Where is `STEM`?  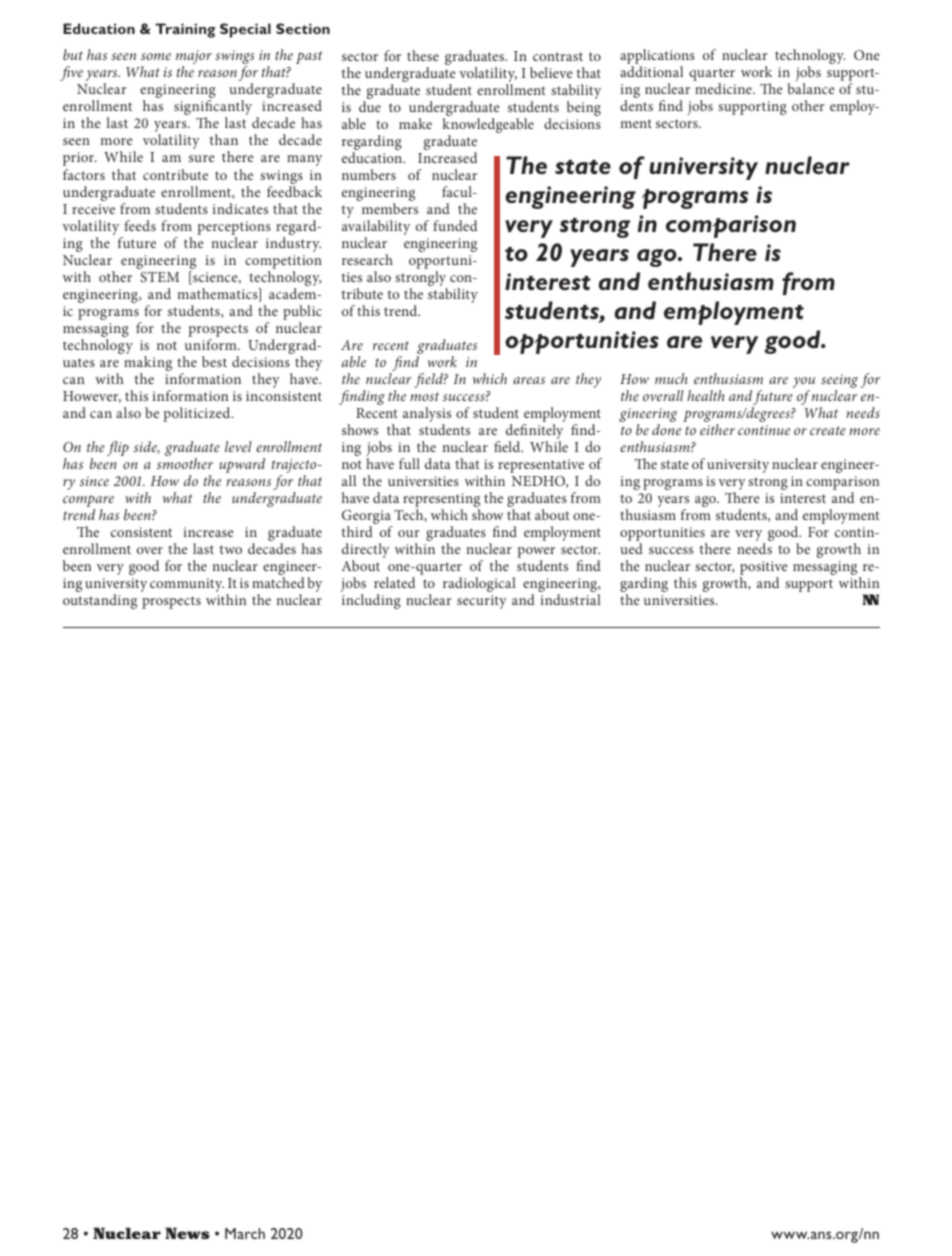
STEM is located at coordinates (159, 277).
